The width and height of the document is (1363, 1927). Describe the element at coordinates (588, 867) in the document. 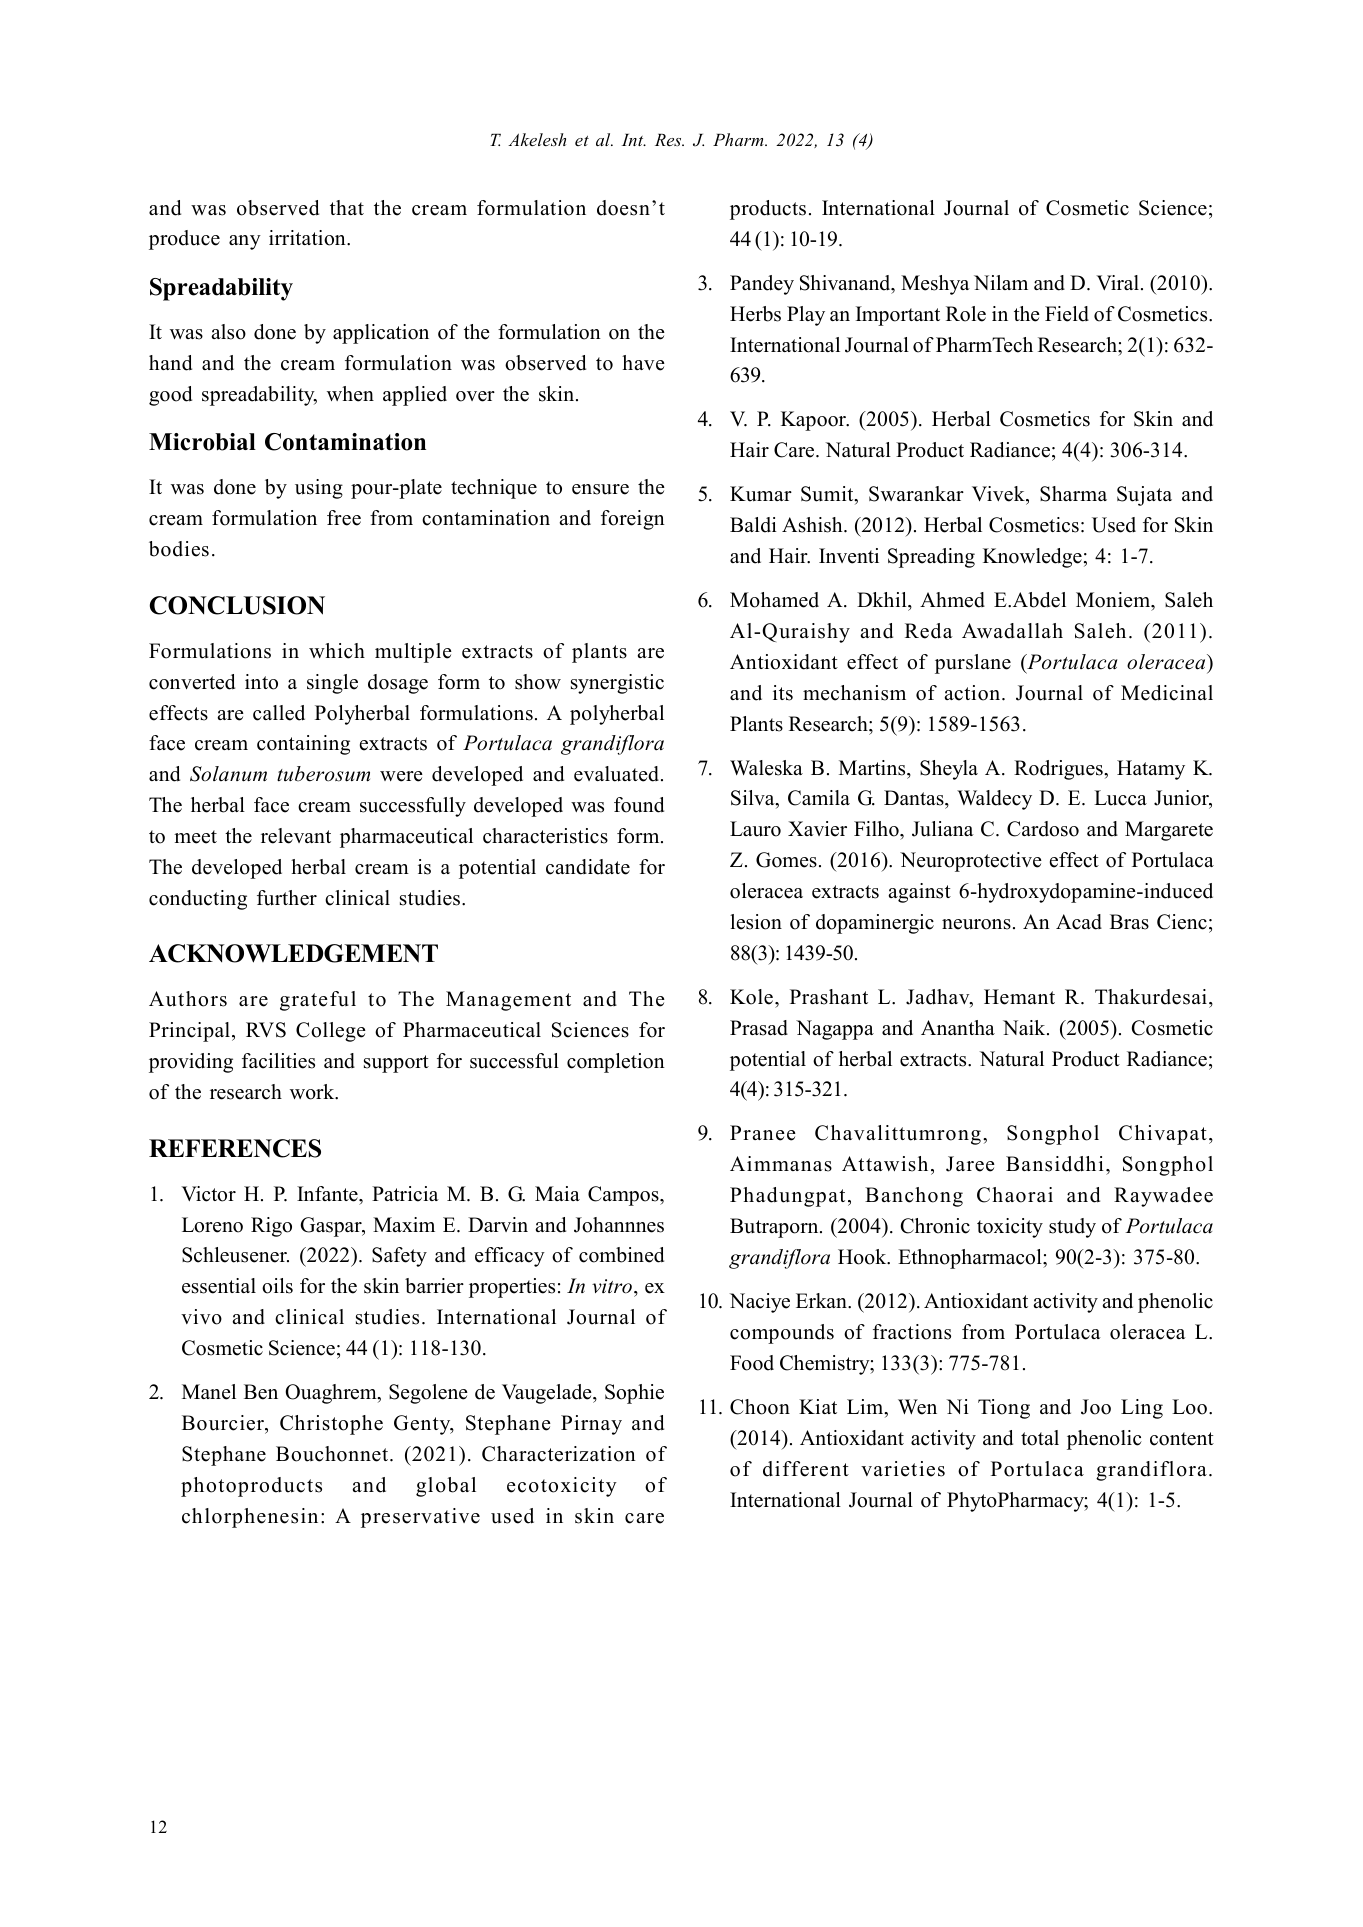

I see `candidate` at that location.
